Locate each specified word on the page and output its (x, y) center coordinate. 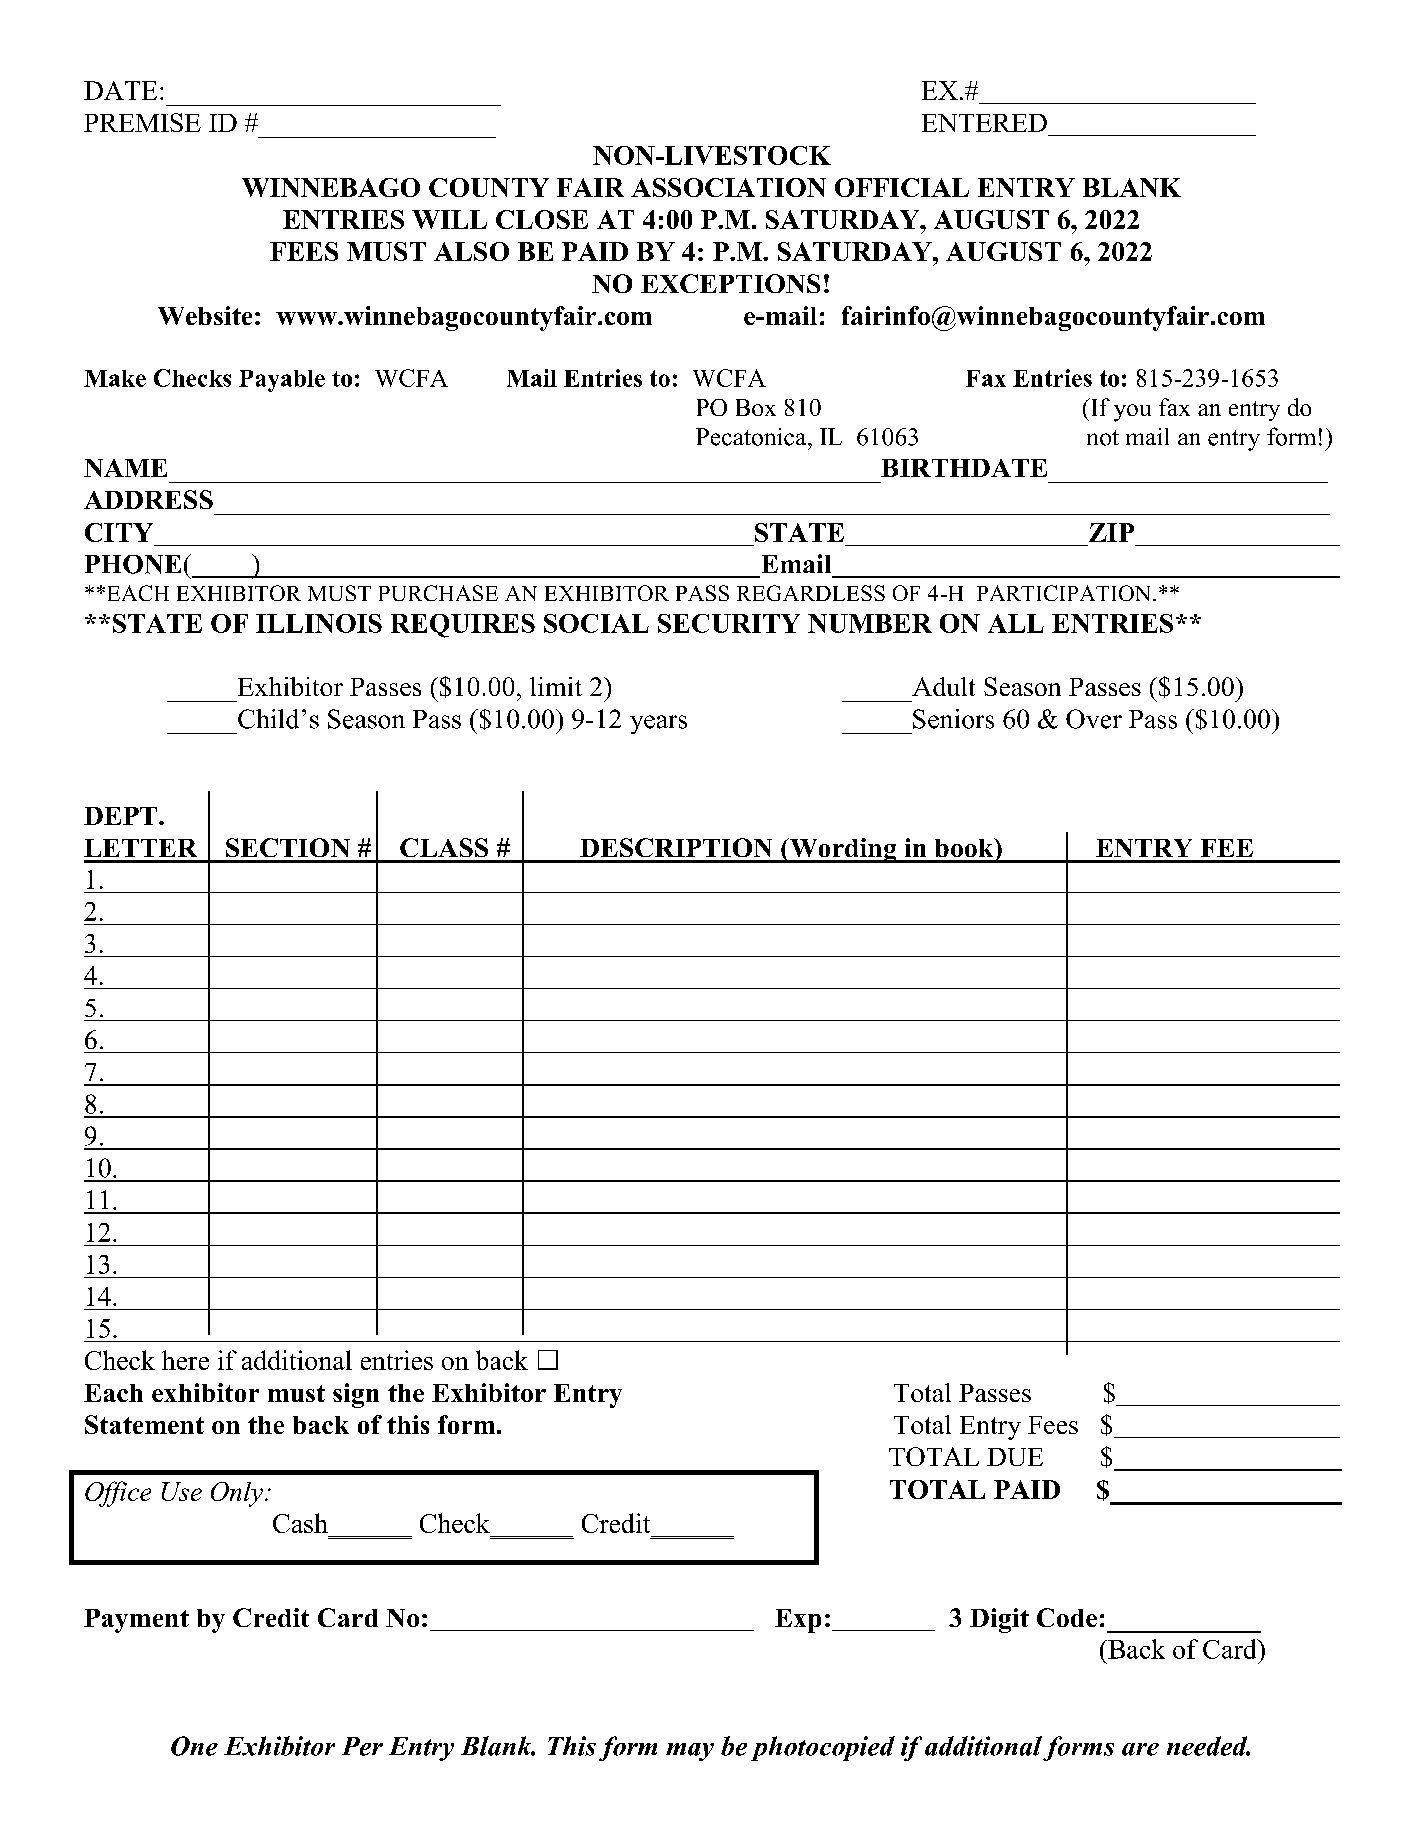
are (1140, 1749)
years (658, 724)
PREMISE (142, 122)
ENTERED (984, 123)
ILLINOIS (319, 623)
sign (356, 1395)
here (185, 1360)
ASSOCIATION (728, 187)
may (690, 1752)
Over (1094, 719)
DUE (1015, 1457)
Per (362, 1746)
